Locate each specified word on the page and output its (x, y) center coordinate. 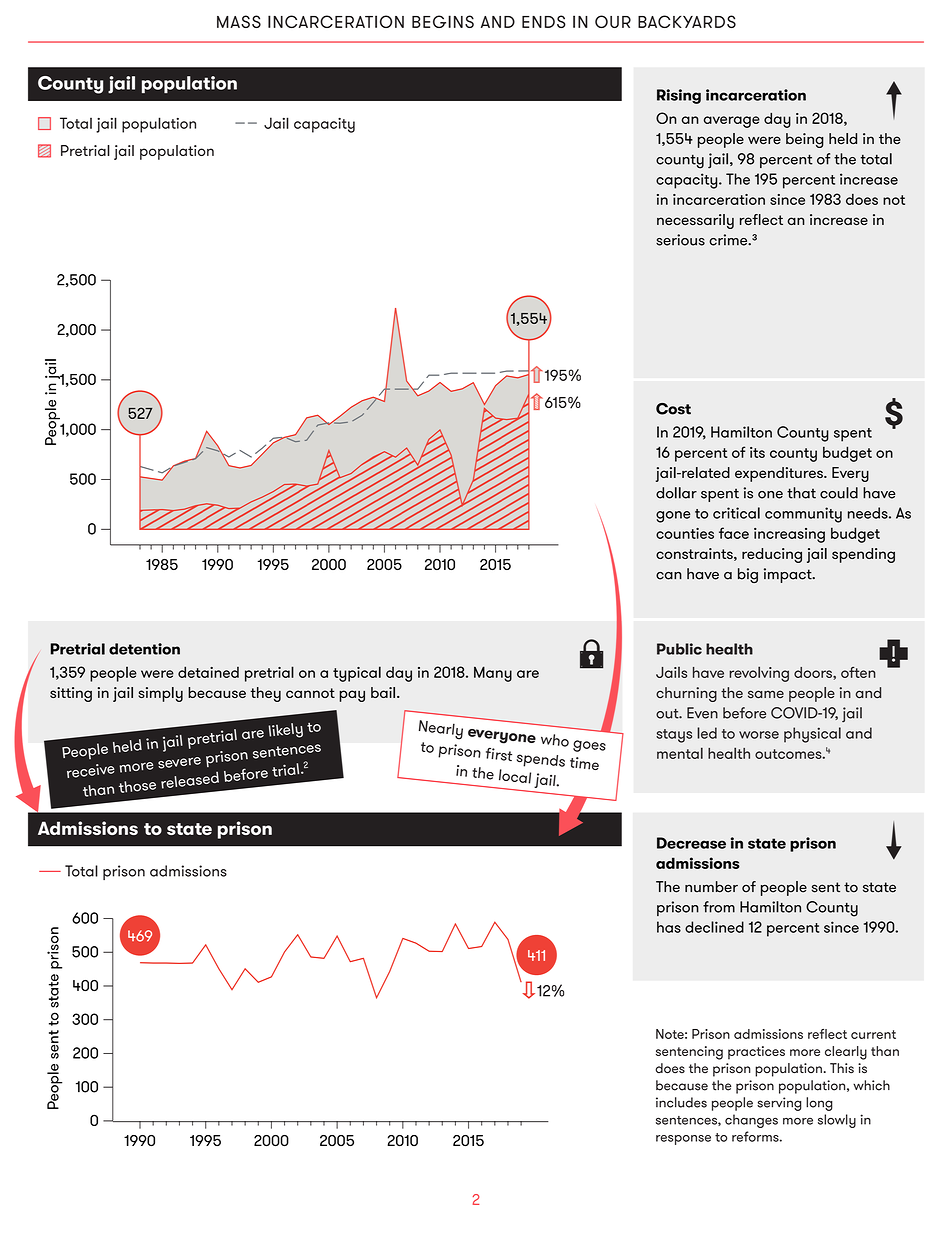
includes (681, 1102)
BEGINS (443, 21)
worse (759, 735)
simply (160, 694)
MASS (239, 21)
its (757, 452)
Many (493, 674)
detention (144, 649)
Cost (673, 409)
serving (779, 1104)
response (683, 1140)
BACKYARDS (687, 21)
